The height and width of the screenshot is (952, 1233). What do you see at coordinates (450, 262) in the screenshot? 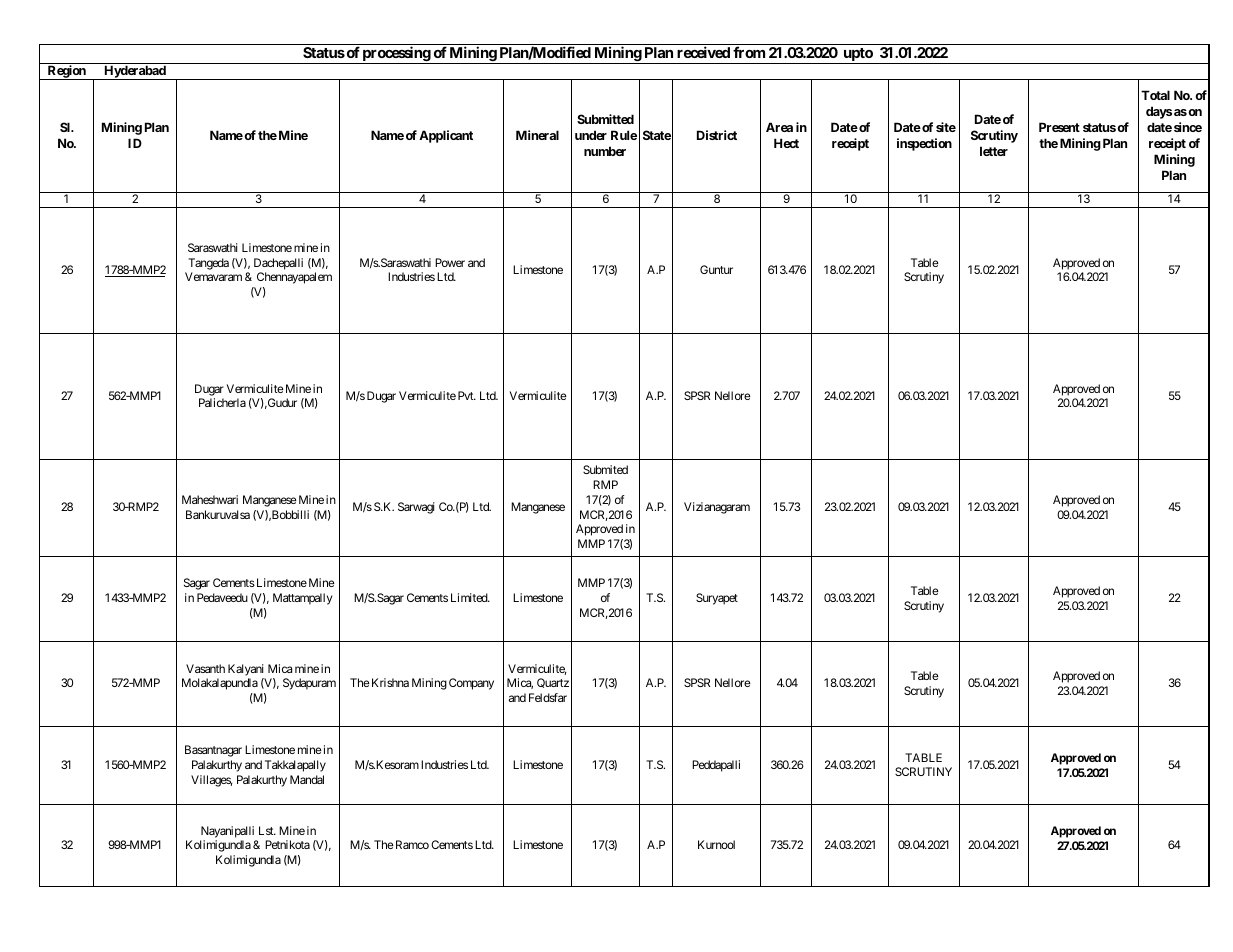
I see `Power` at bounding box center [450, 262].
